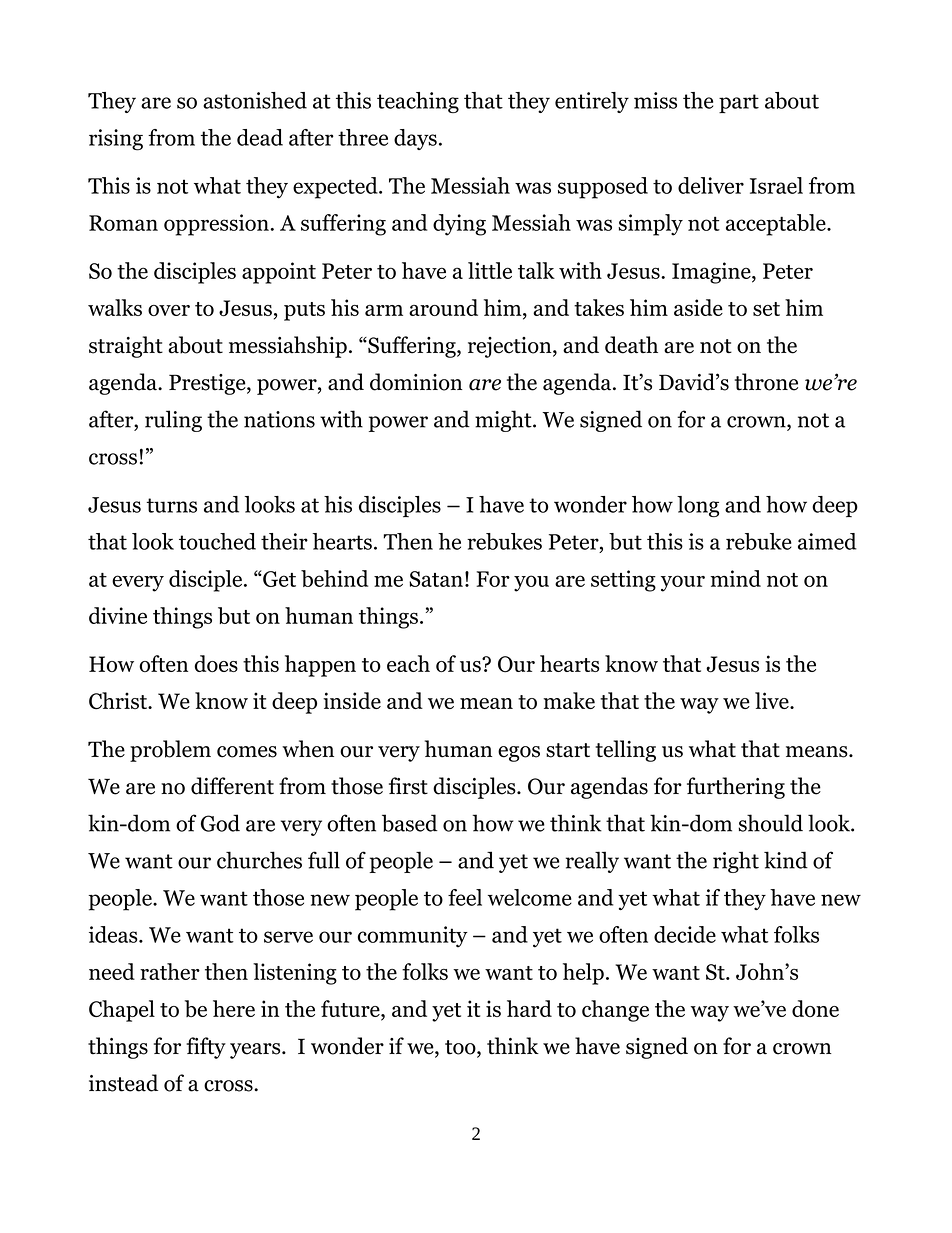 The image size is (952, 1233). I want to click on dominion, so click(416, 382).
